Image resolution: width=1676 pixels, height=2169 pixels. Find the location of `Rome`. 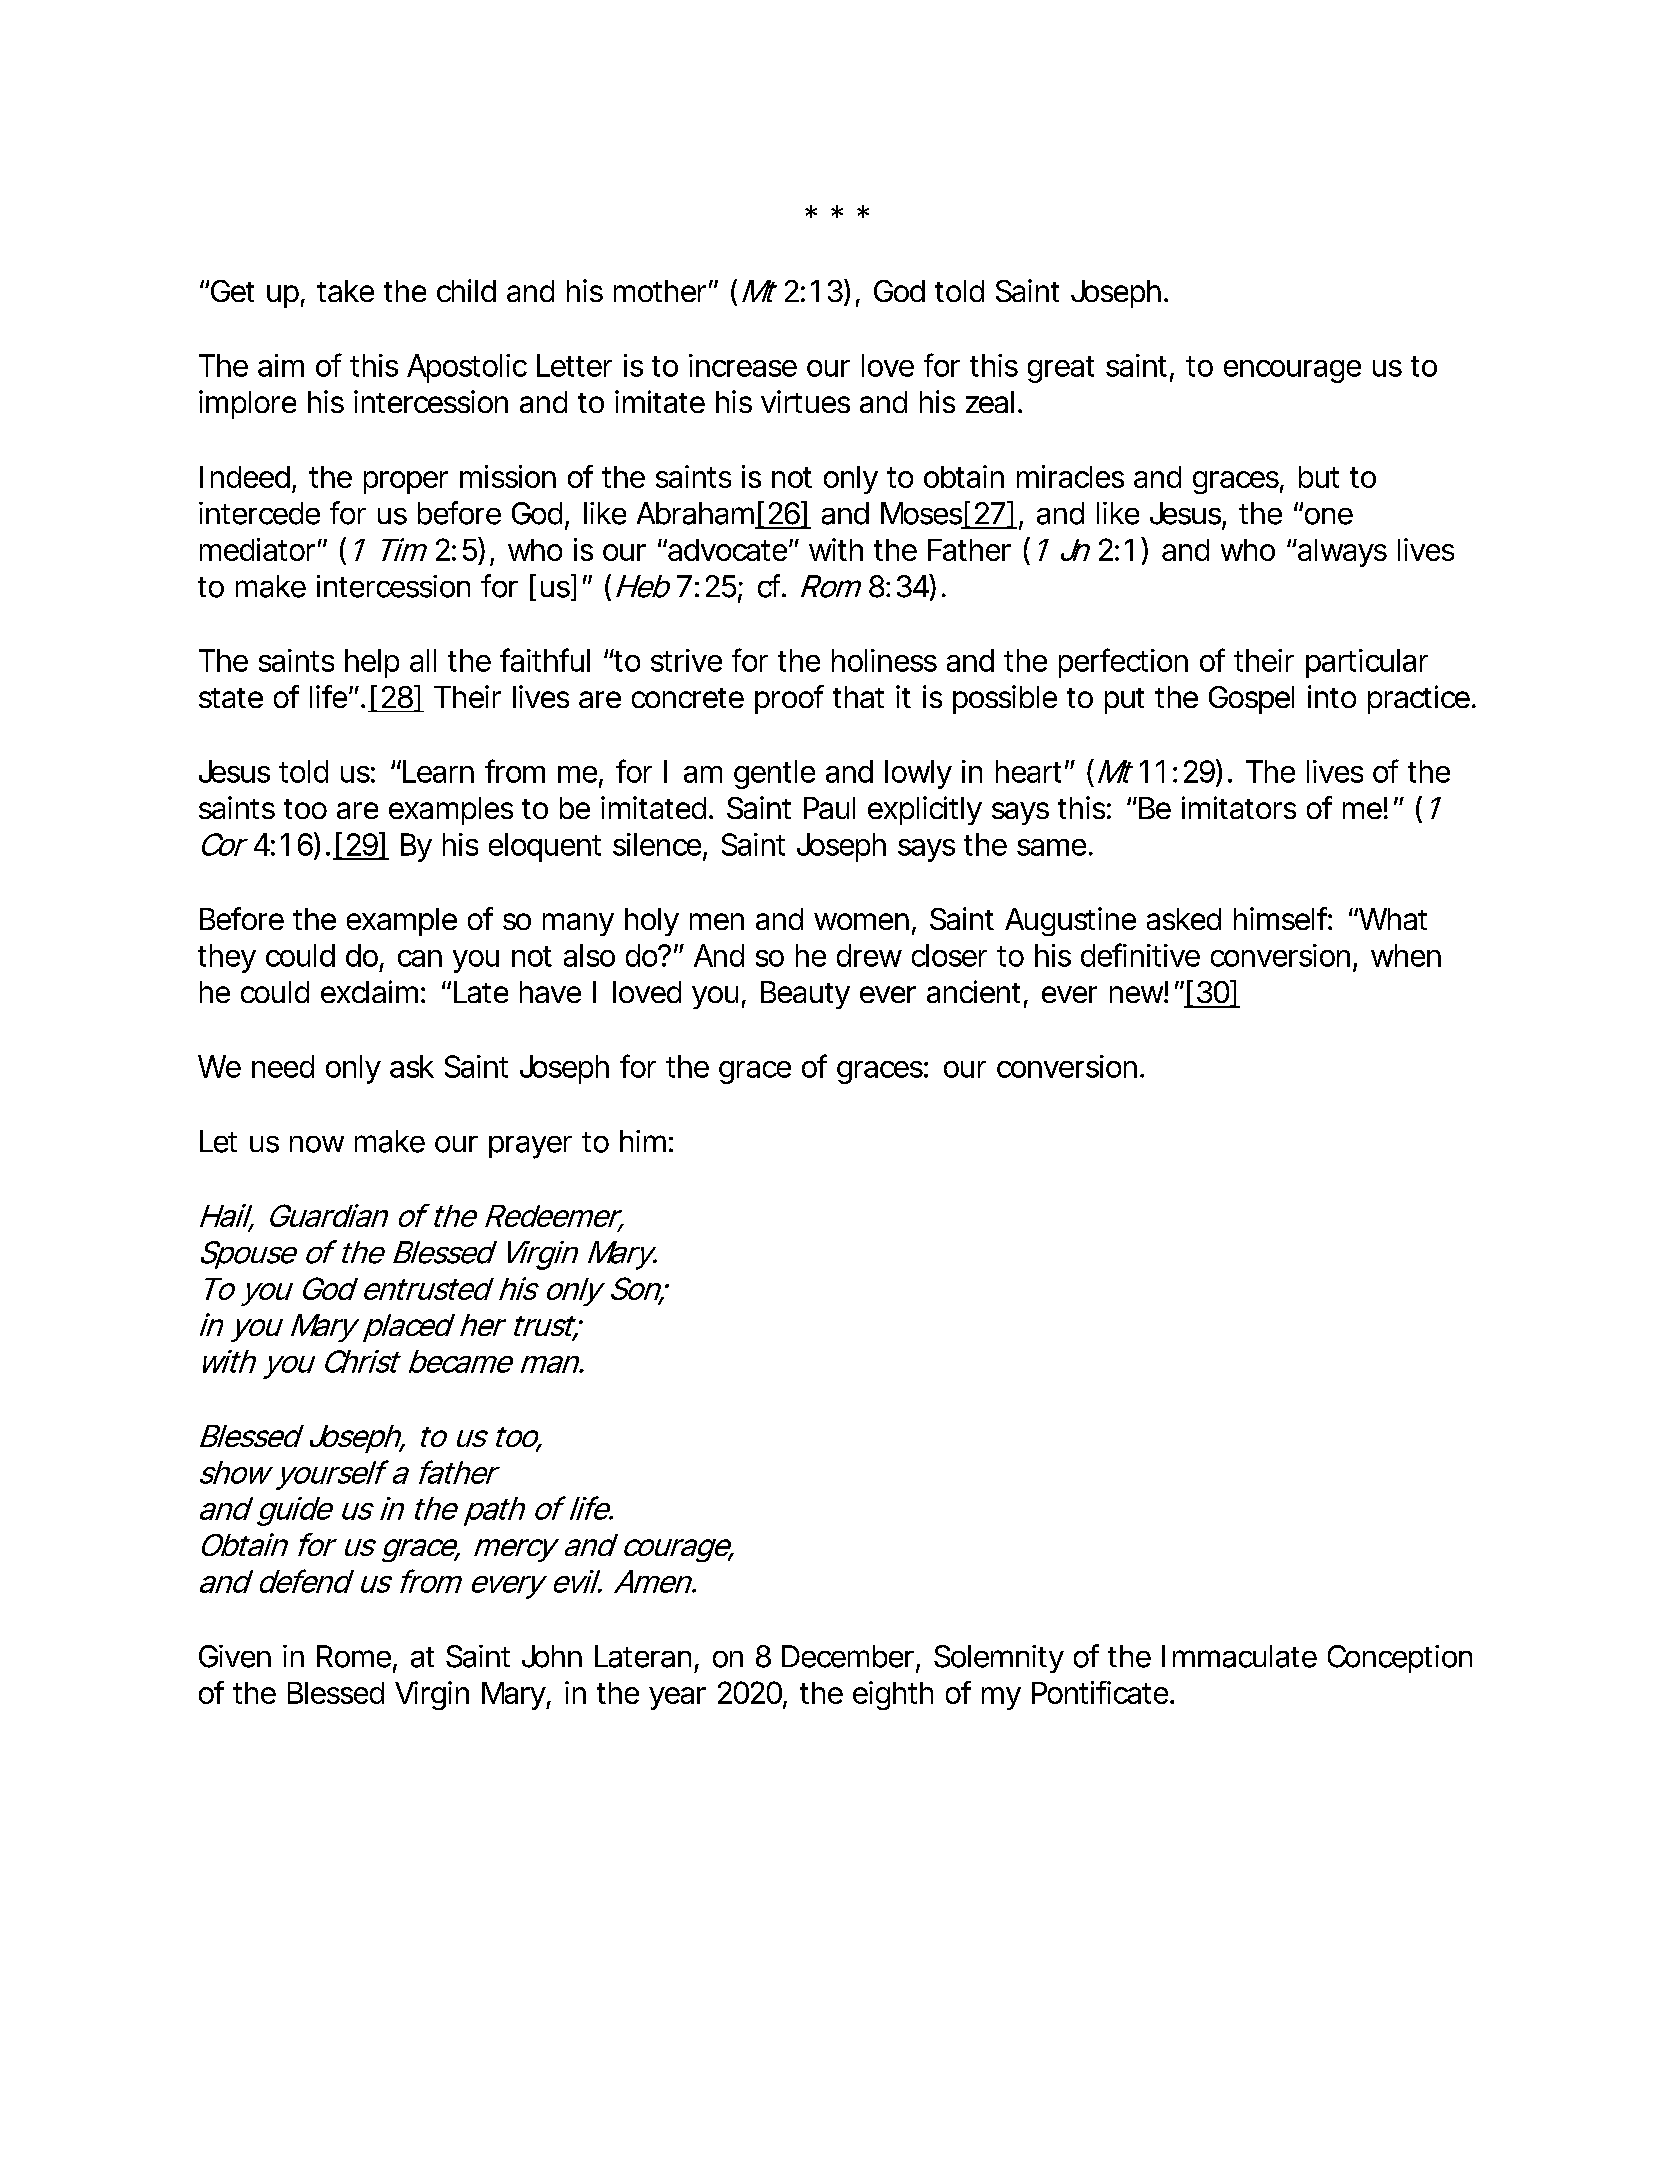

Rome is located at coordinates (354, 1656).
